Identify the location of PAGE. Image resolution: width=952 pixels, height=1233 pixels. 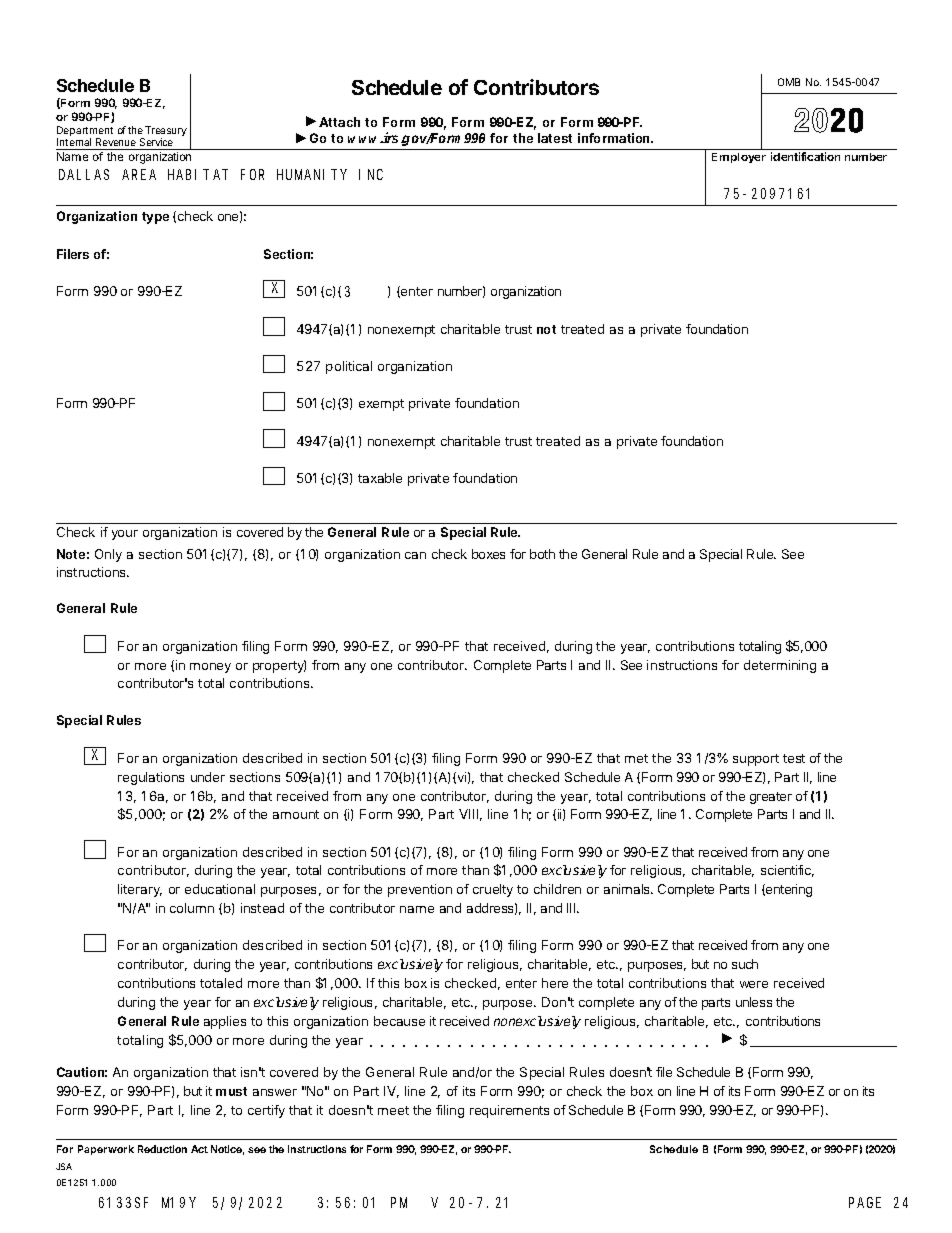
(865, 1202).
